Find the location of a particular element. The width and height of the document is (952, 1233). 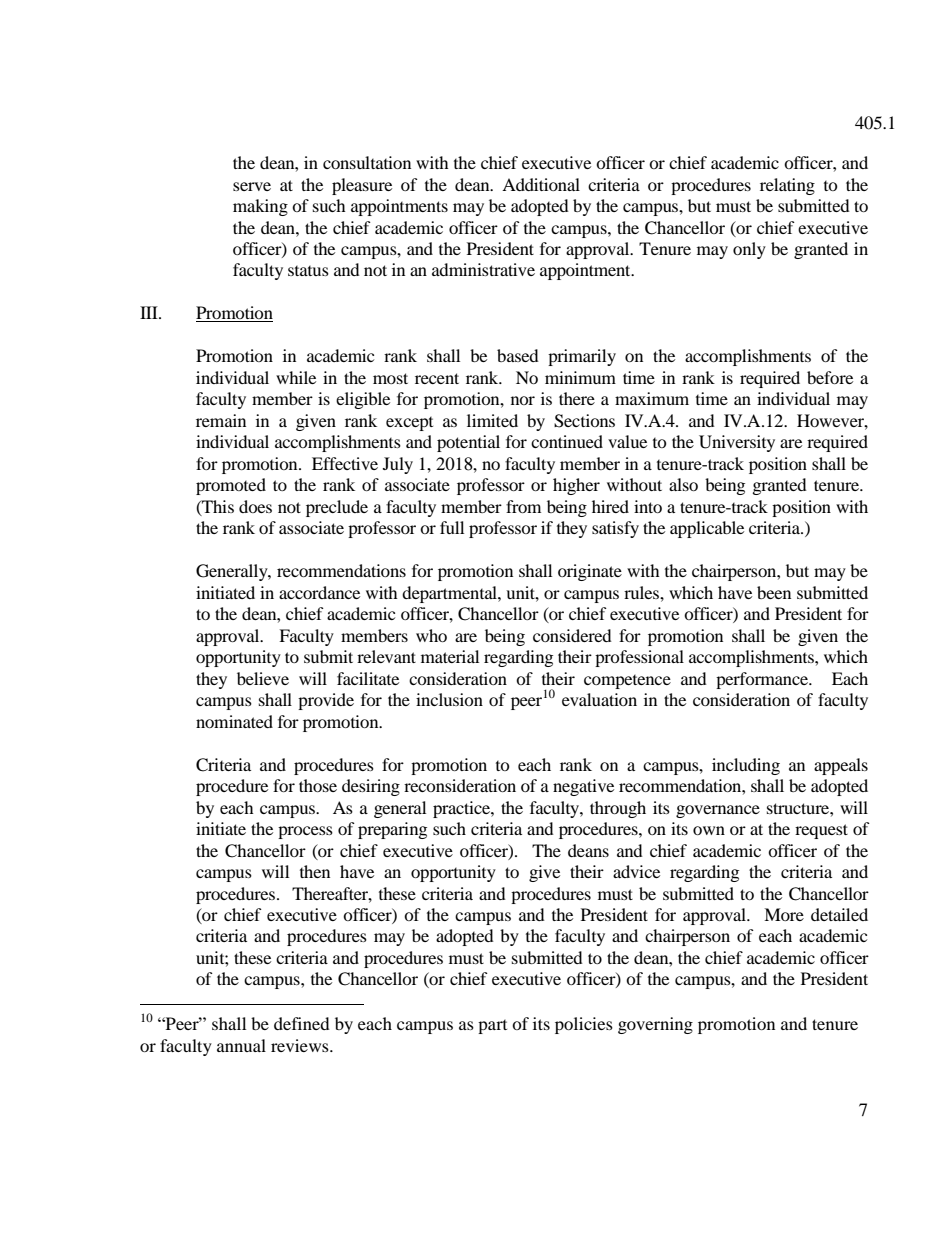

Additional is located at coordinates (541, 184).
